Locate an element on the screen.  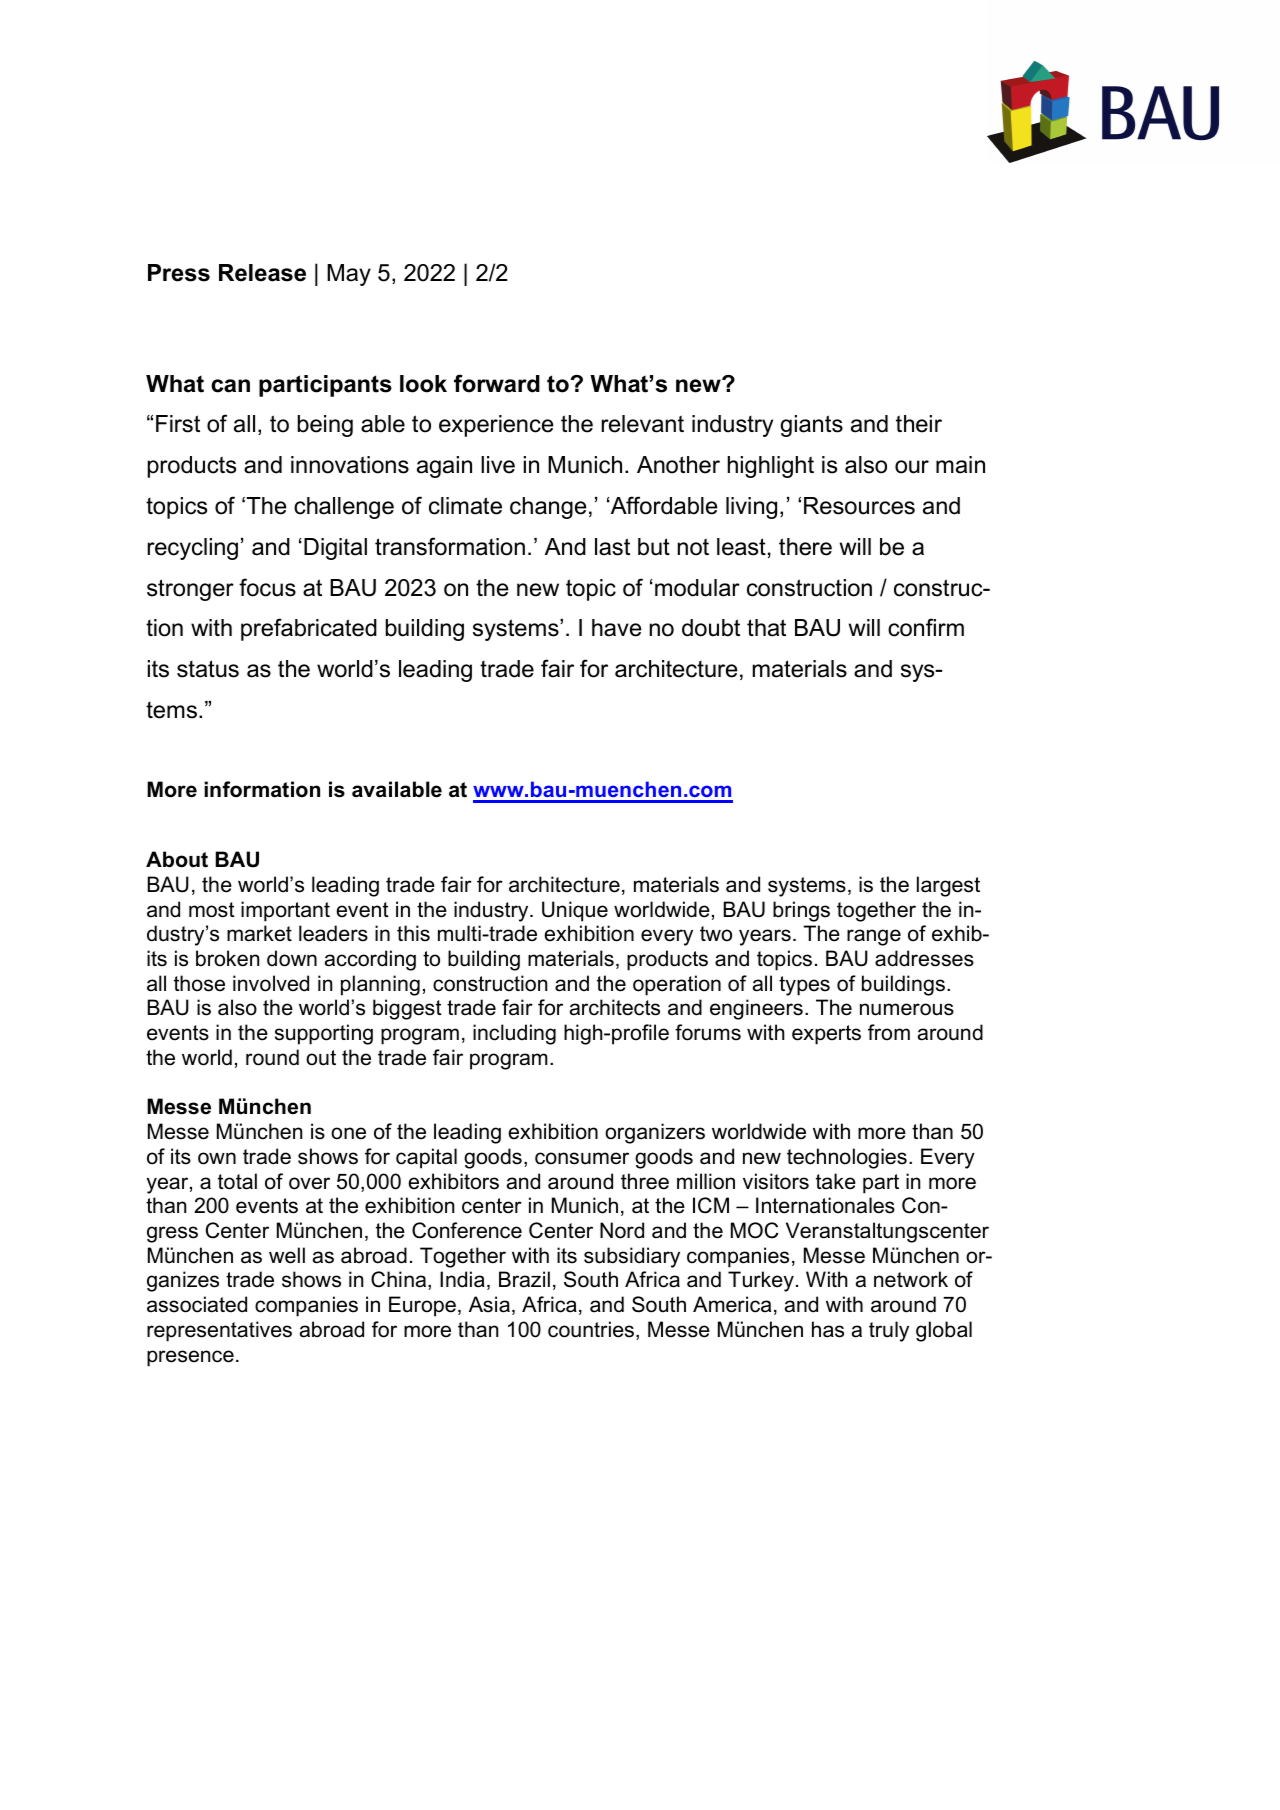
involved is located at coordinates (271, 983).
